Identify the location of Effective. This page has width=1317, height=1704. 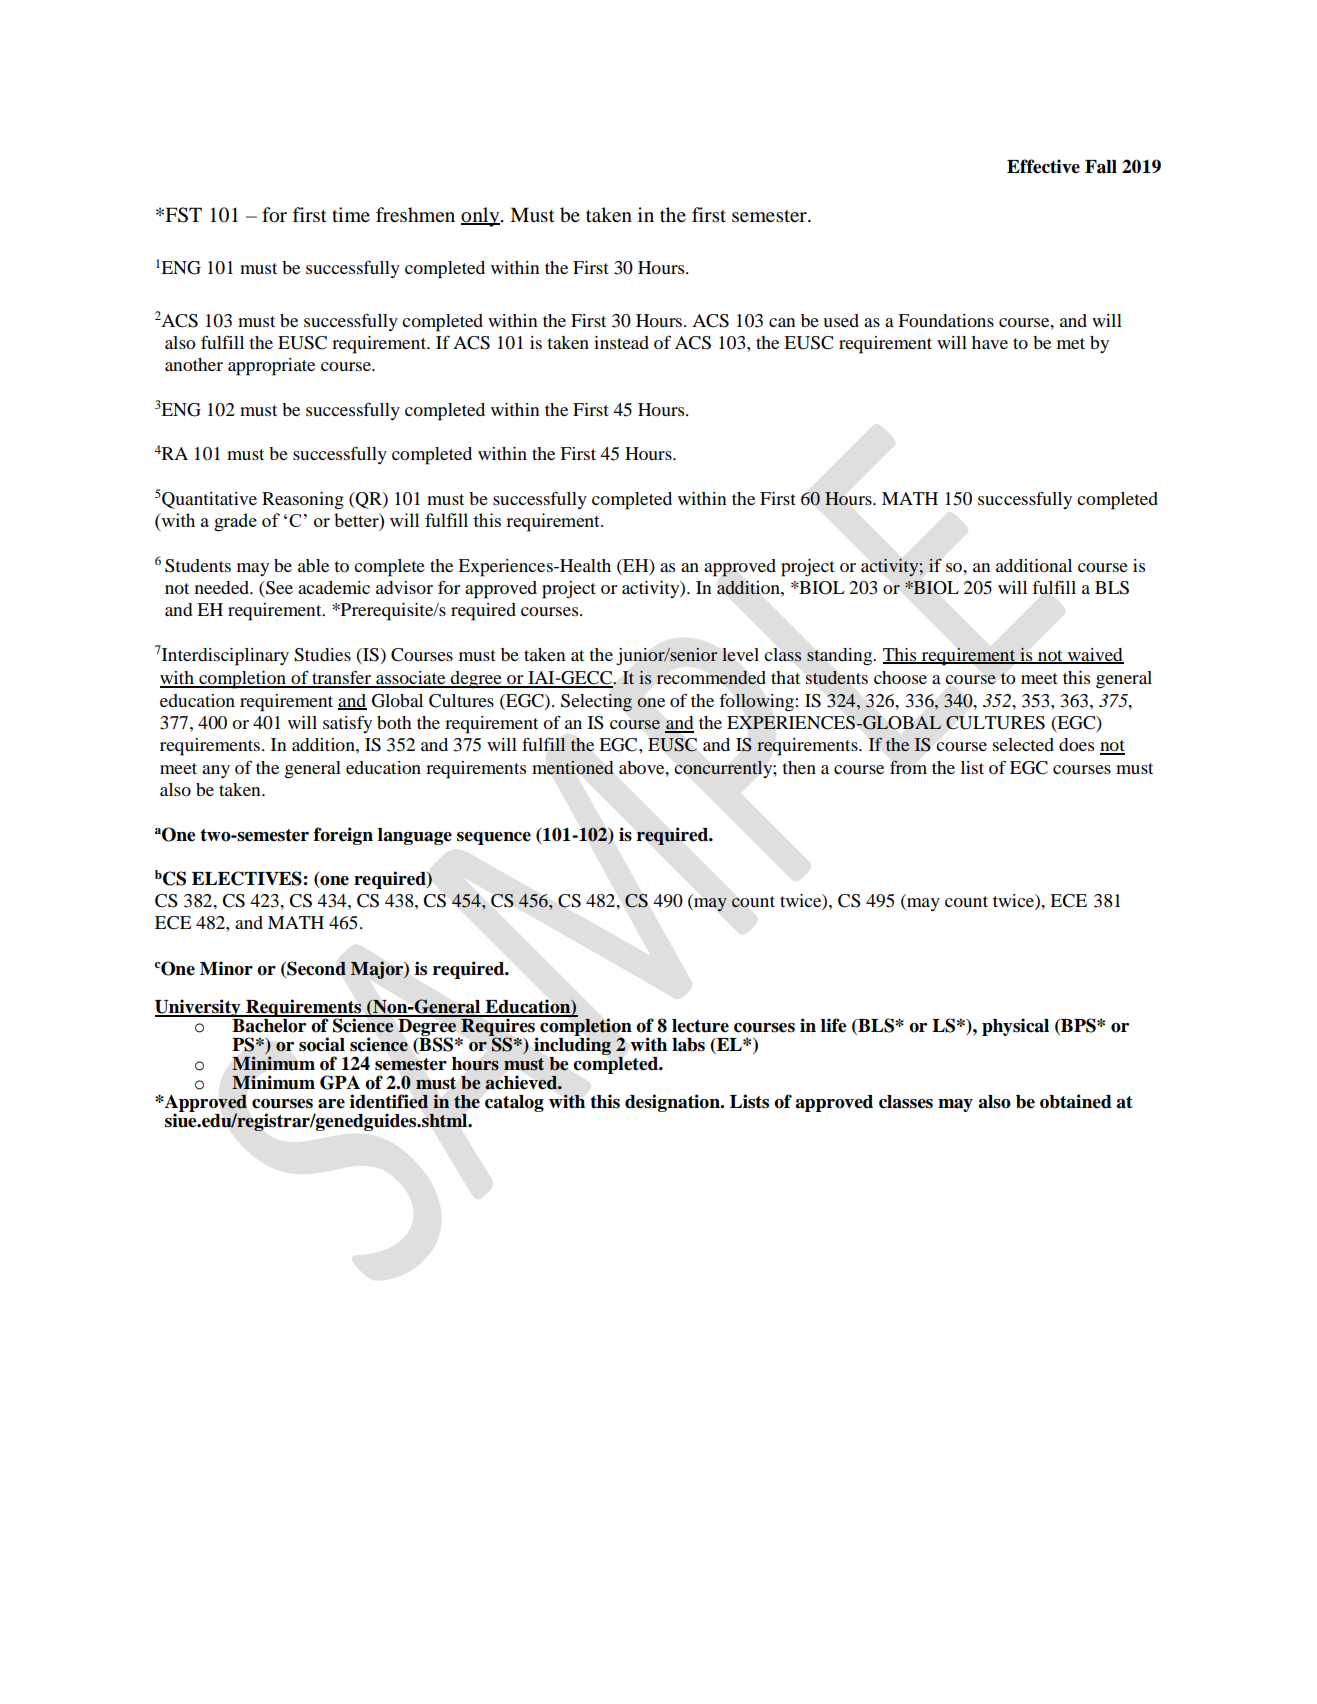
(1043, 166).
